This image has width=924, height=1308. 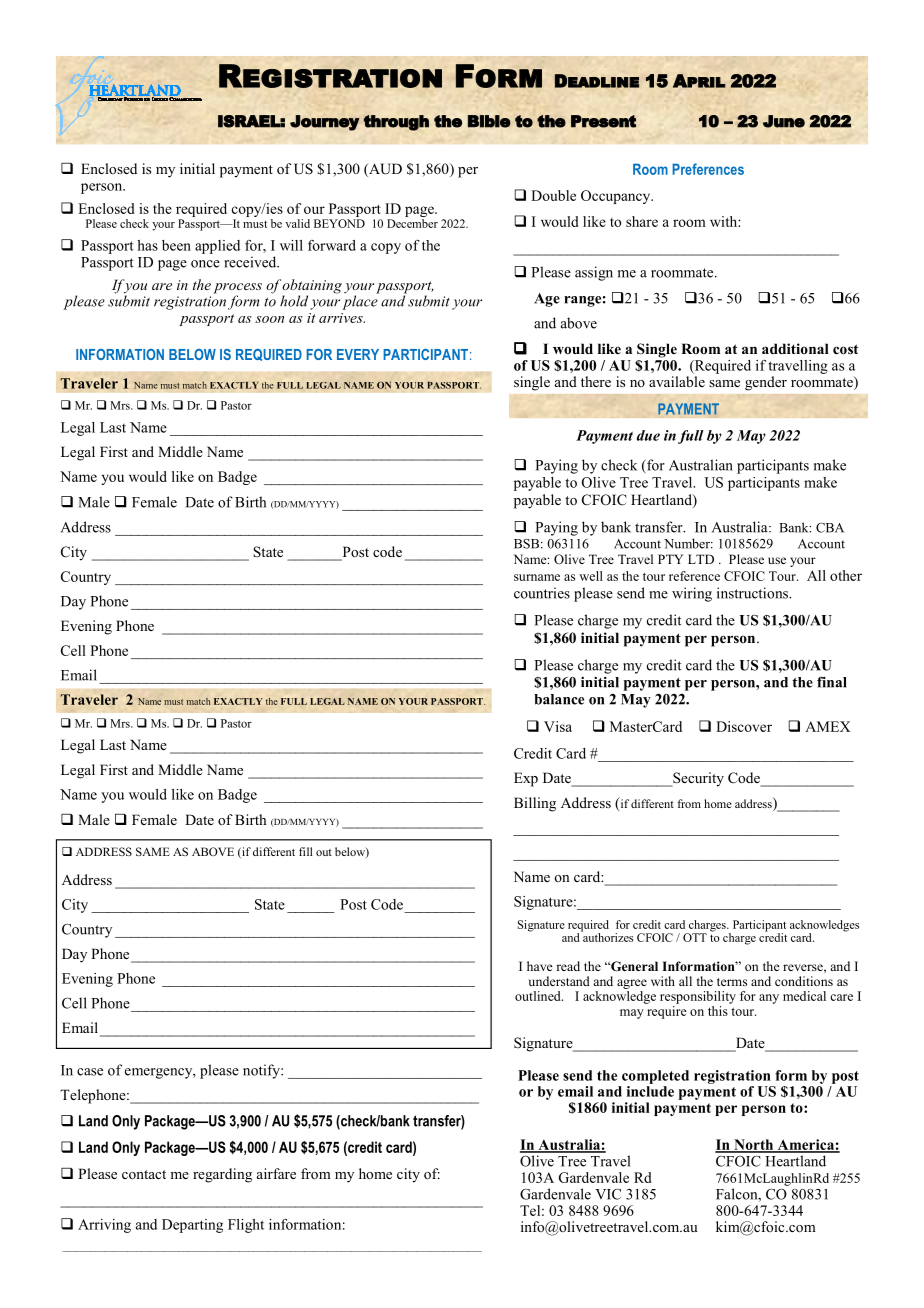 What do you see at coordinates (489, 121) in the image?
I see `Bible` at bounding box center [489, 121].
